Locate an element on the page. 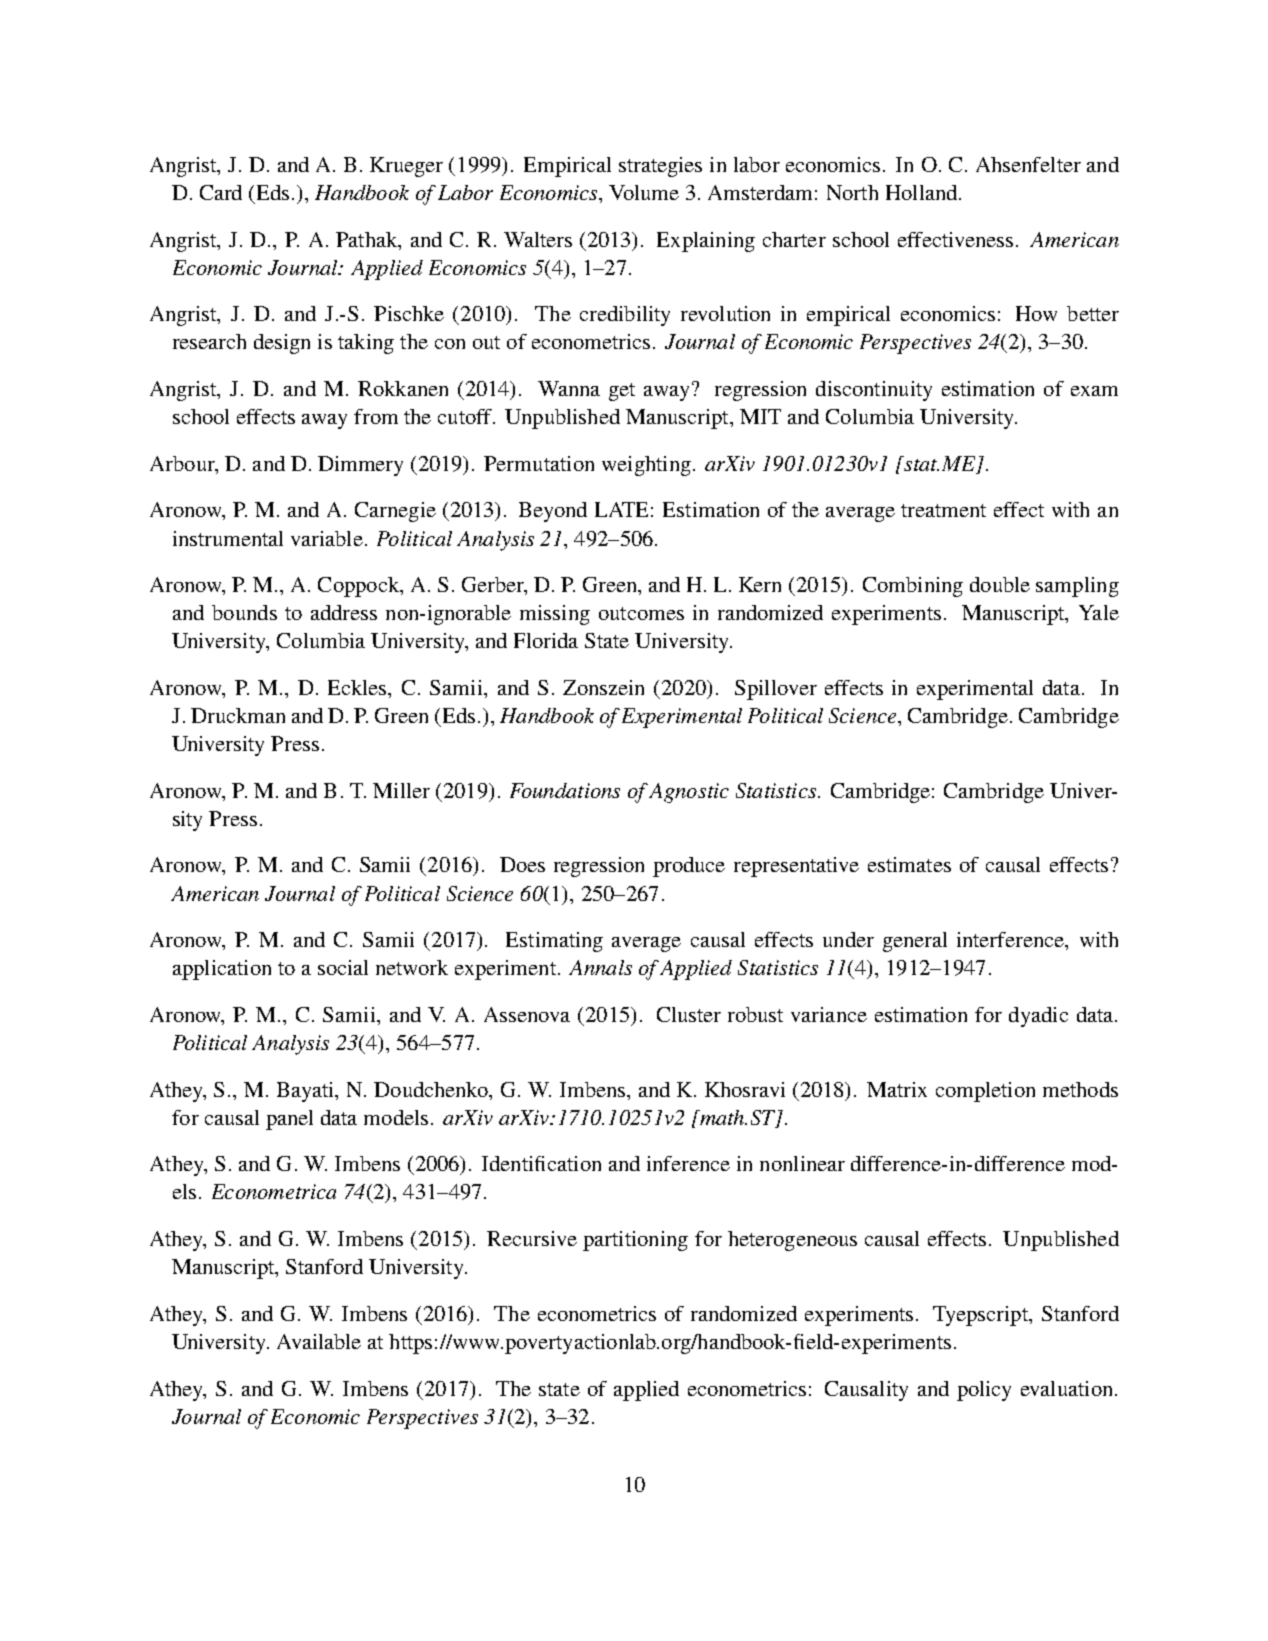 This page has height=1641, width=1268. Miller is located at coordinates (401, 790).
